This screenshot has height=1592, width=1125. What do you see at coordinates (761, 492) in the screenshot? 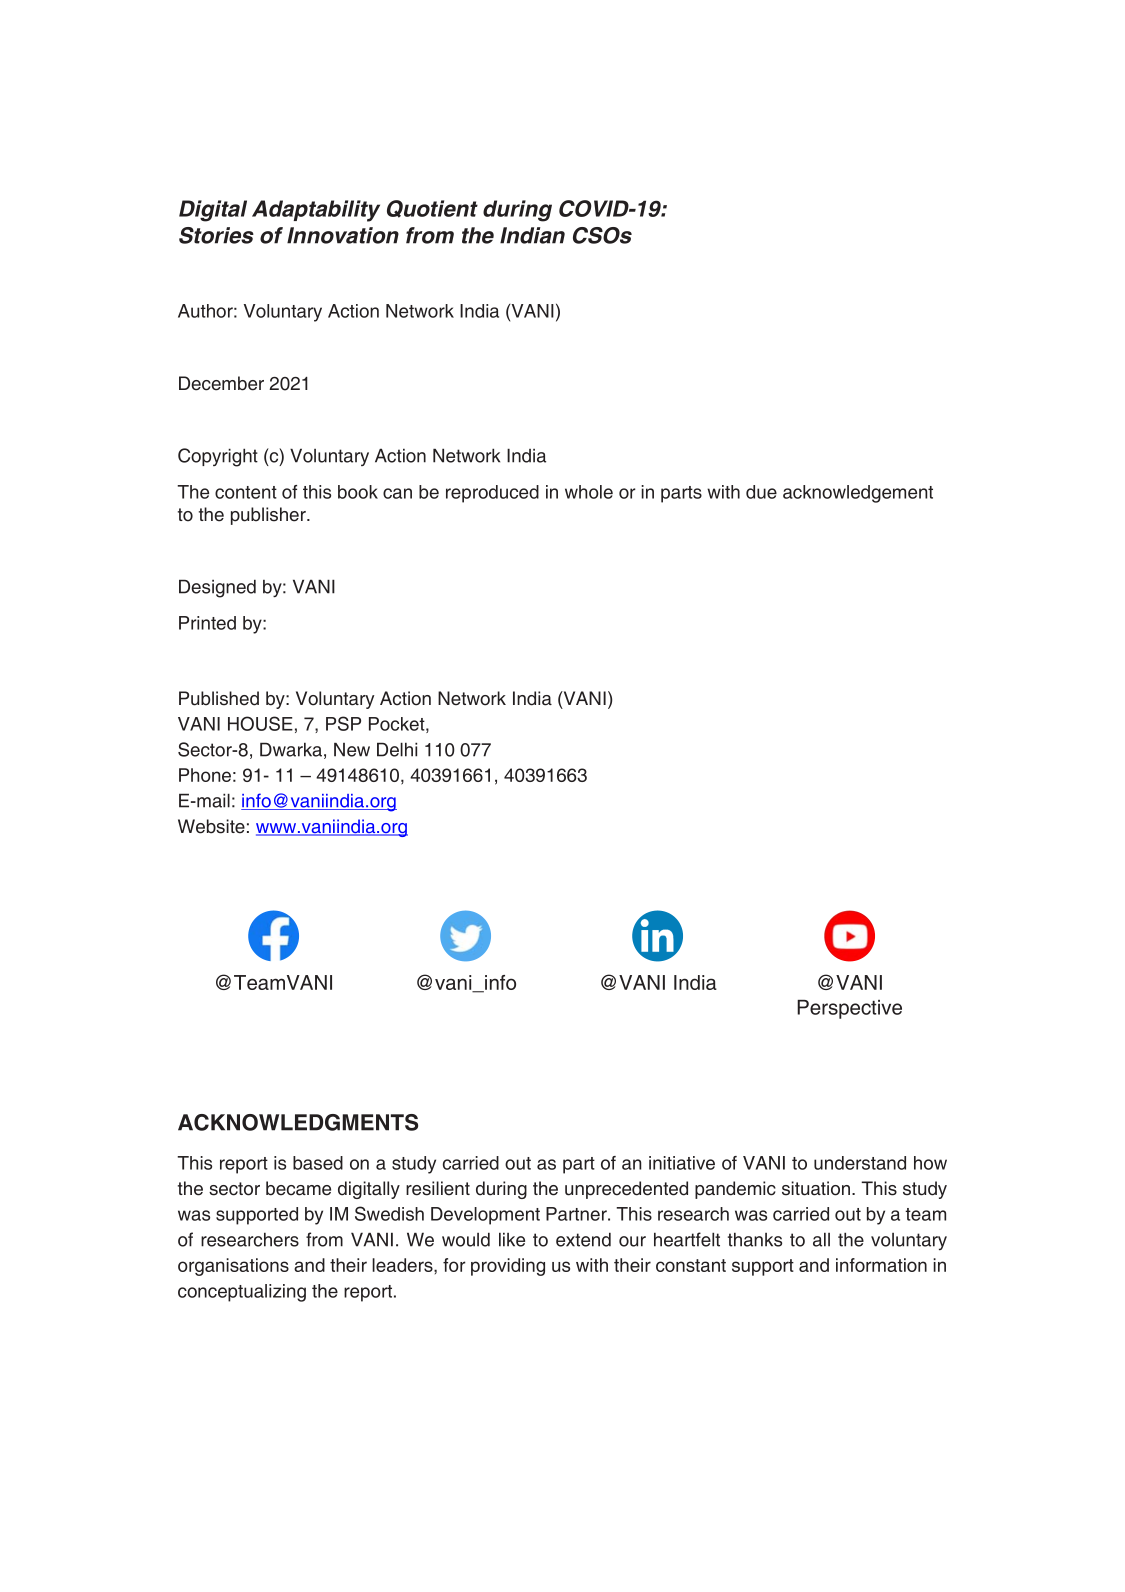
I see `due` at bounding box center [761, 492].
